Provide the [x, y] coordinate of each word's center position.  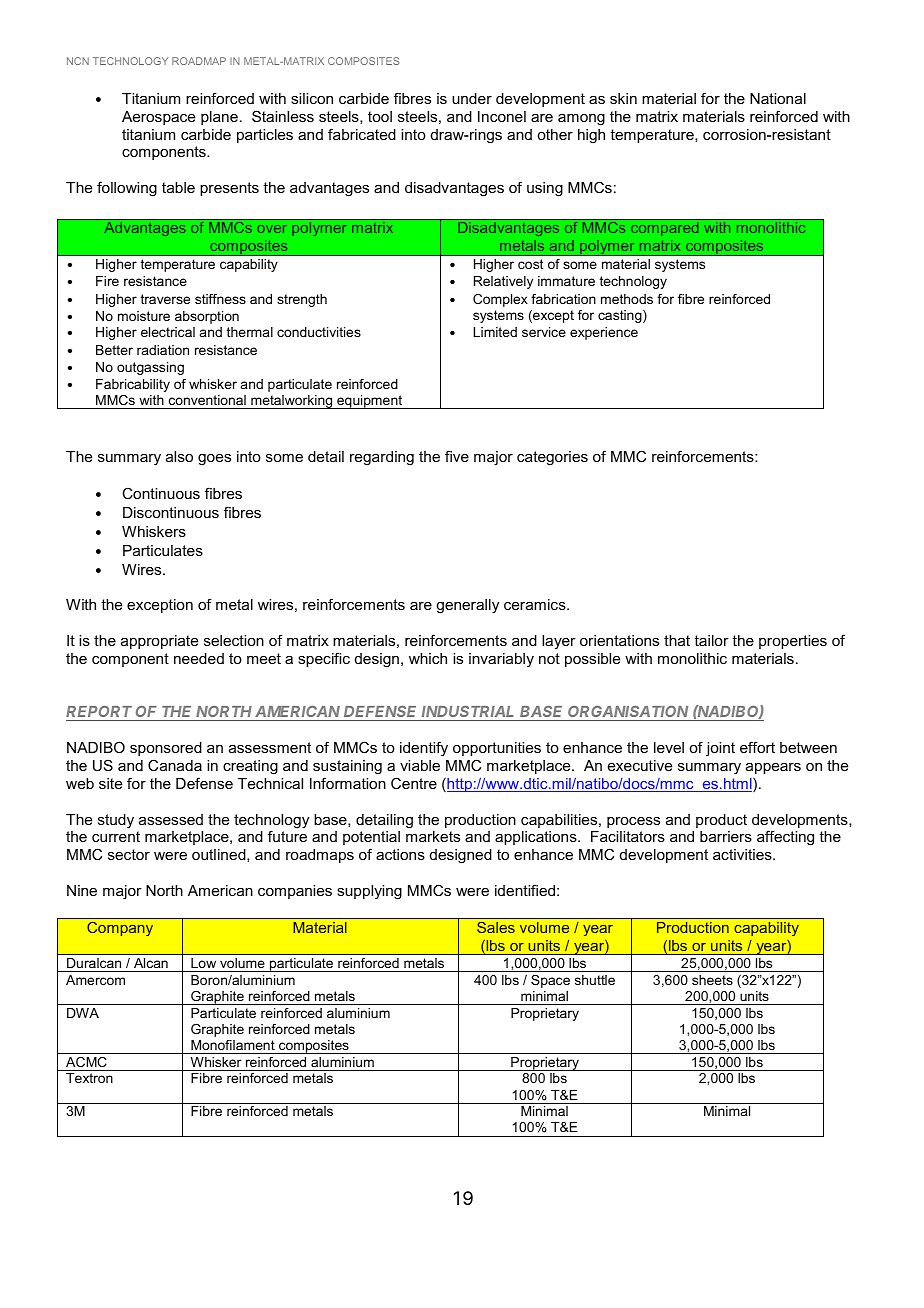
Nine [82, 890]
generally [467, 606]
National [778, 98]
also [179, 456]
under [472, 98]
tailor [711, 640]
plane [219, 118]
